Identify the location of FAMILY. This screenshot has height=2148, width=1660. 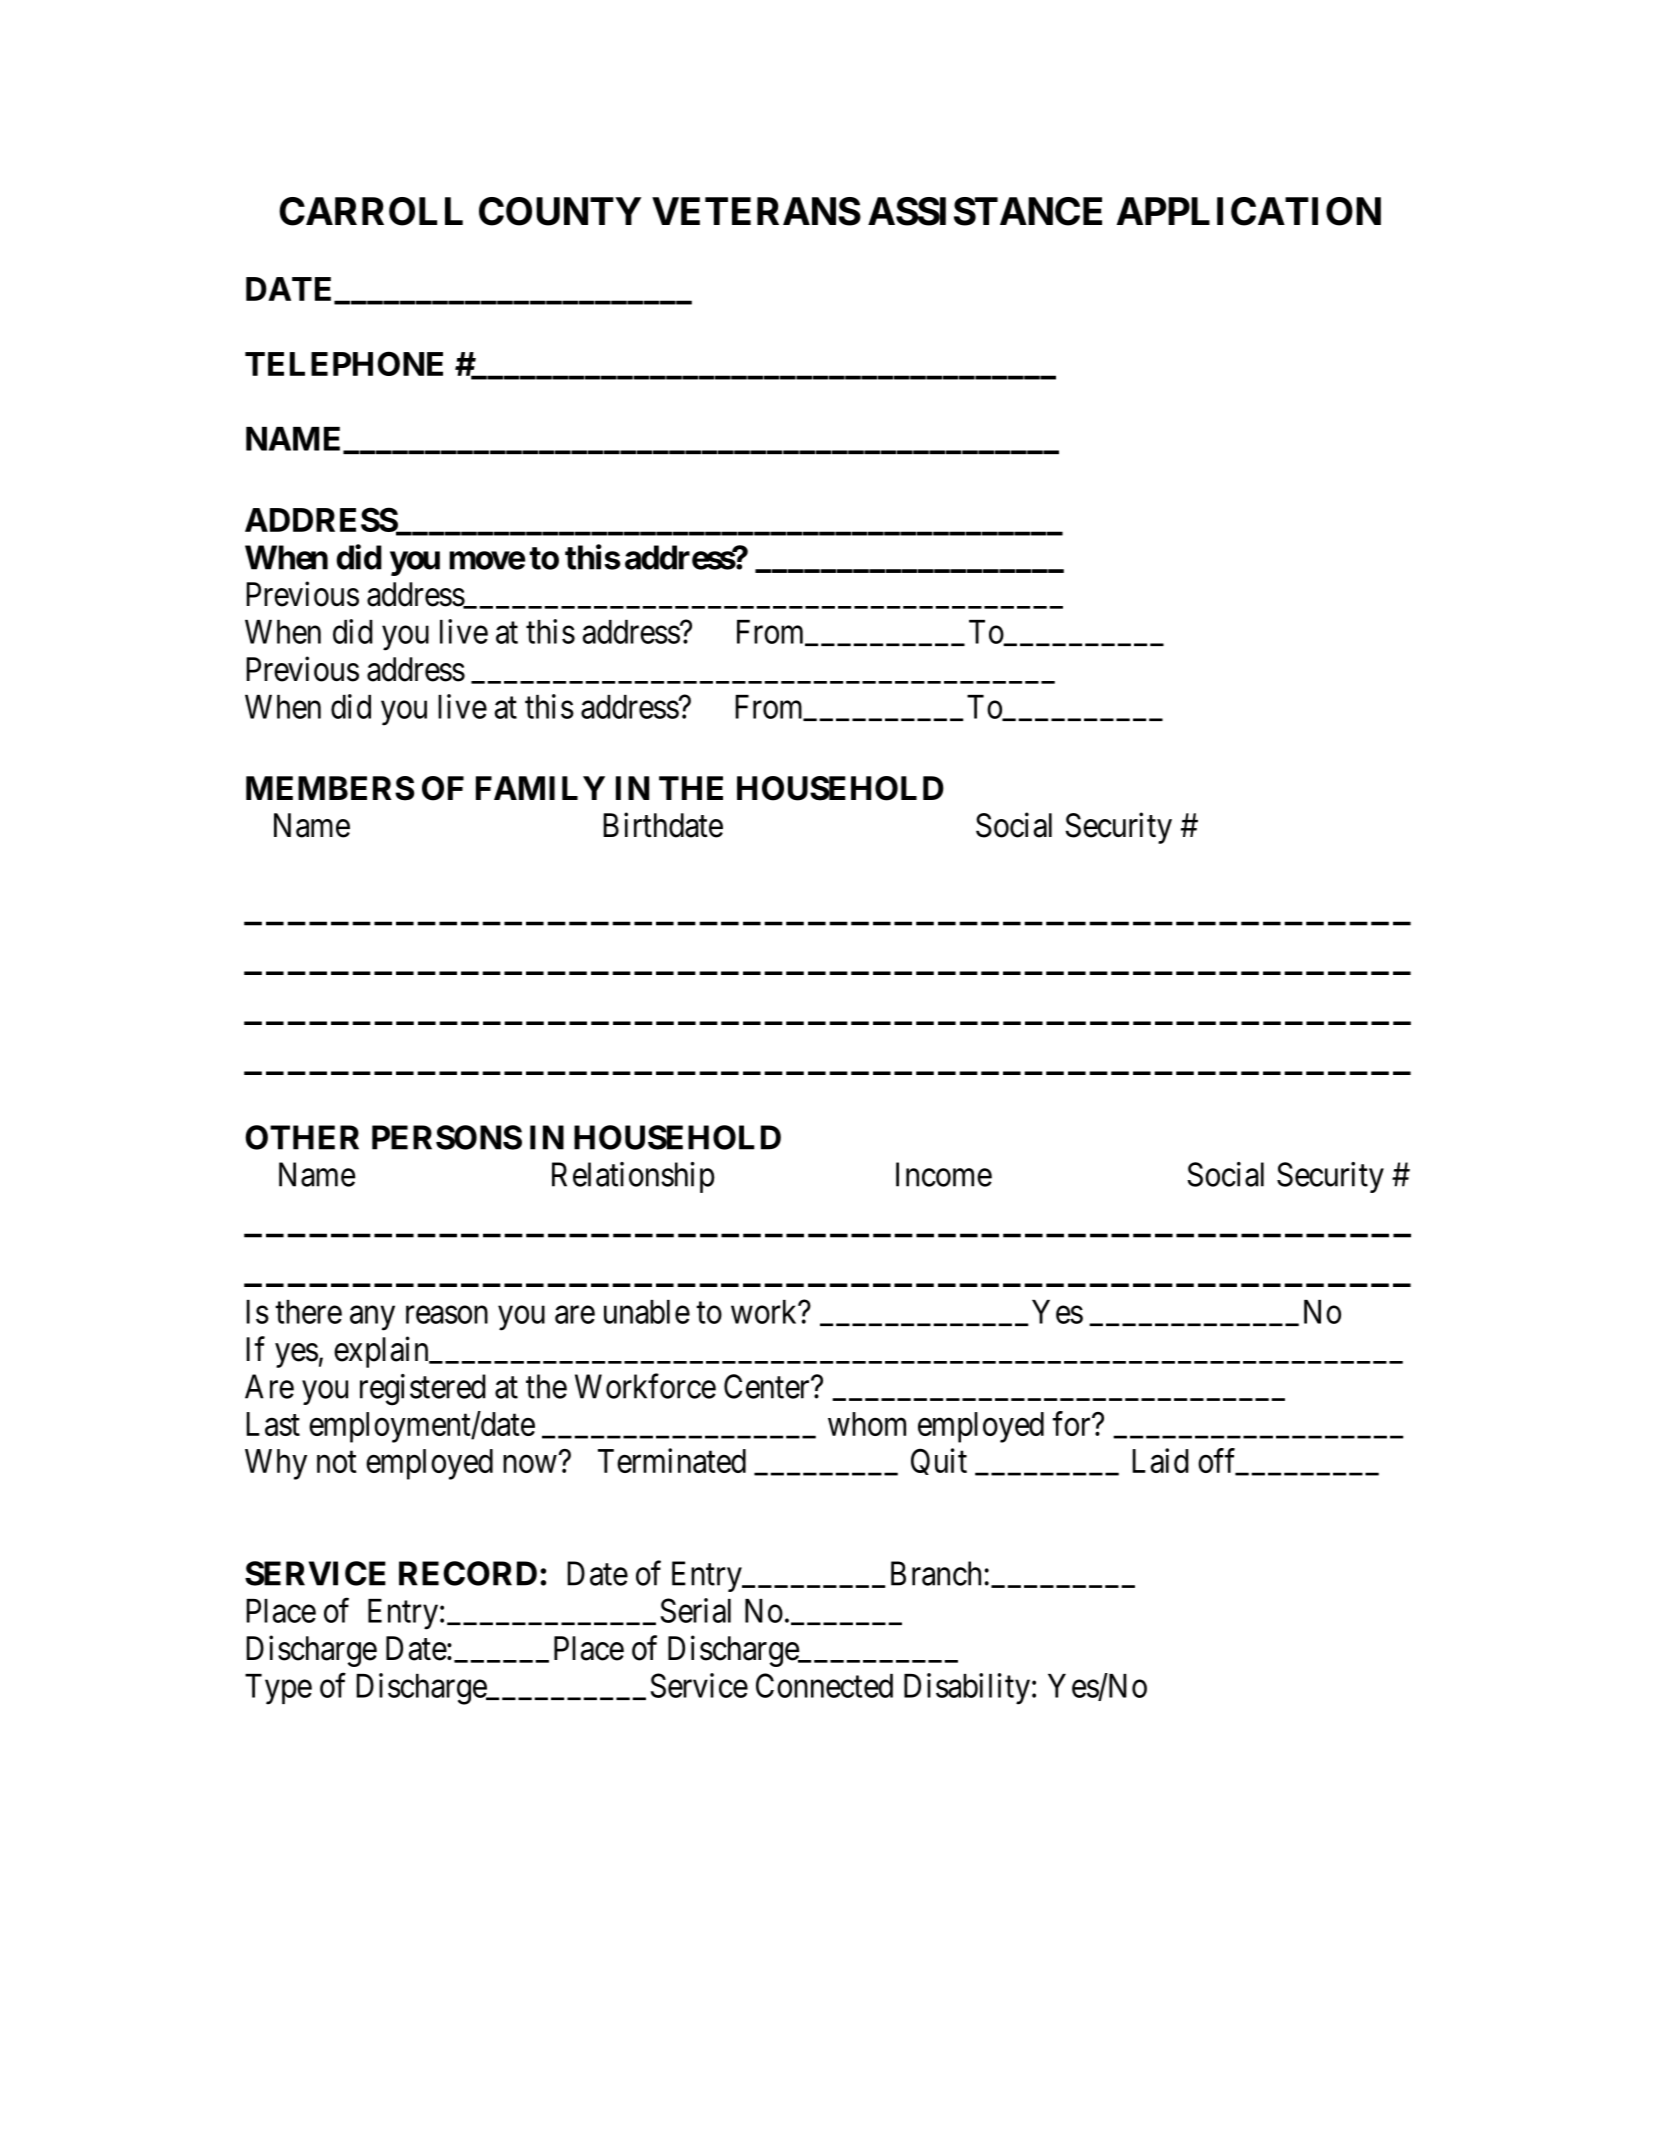
(540, 788).
